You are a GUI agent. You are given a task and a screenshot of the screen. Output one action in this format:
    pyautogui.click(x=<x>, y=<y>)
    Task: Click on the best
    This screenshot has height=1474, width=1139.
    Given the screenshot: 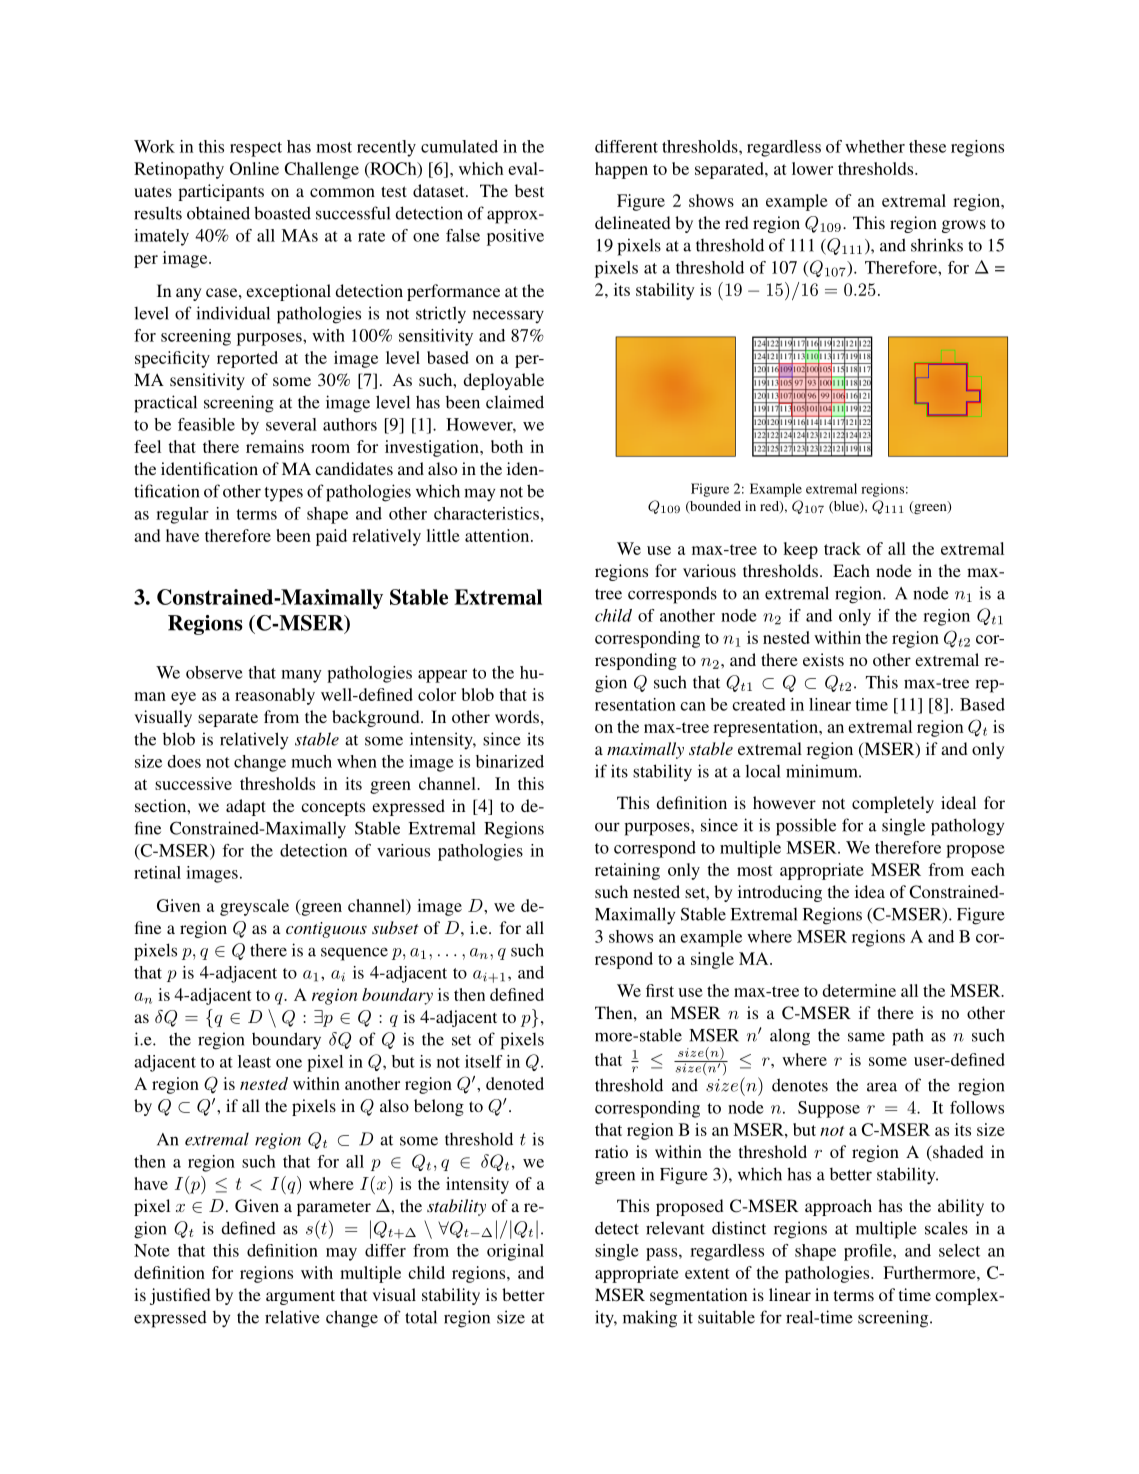 What is the action you would take?
    pyautogui.click(x=529, y=190)
